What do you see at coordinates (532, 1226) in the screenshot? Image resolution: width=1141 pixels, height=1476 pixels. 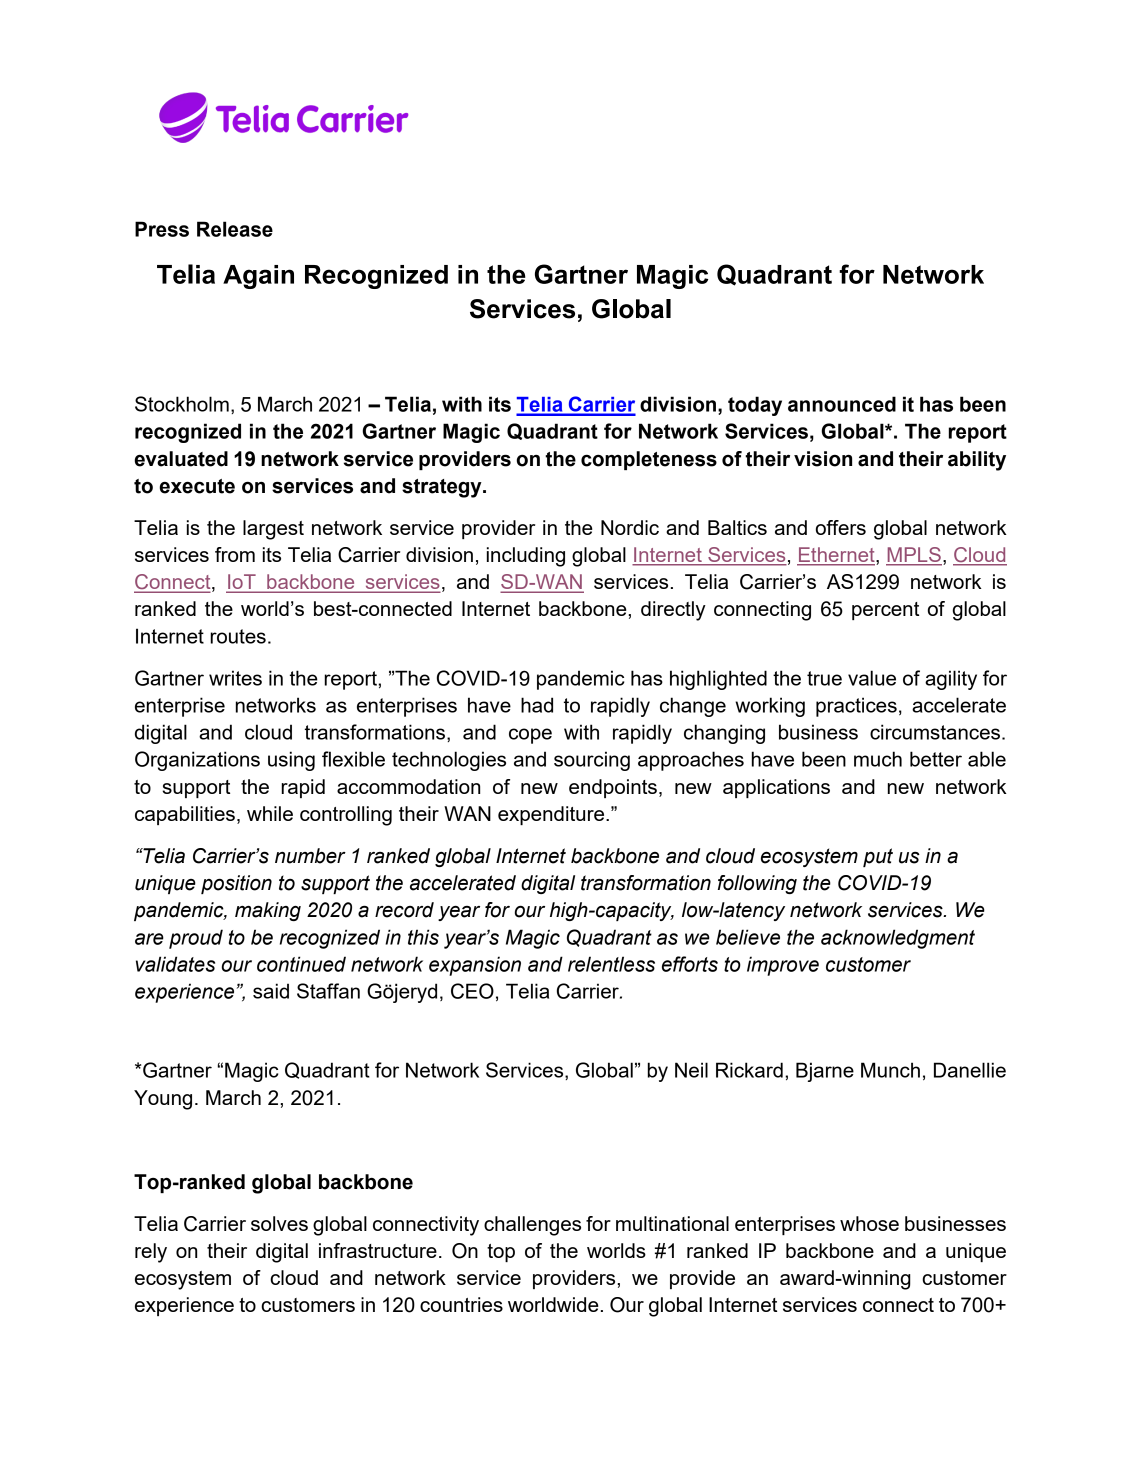 I see `challenges` at bounding box center [532, 1226].
